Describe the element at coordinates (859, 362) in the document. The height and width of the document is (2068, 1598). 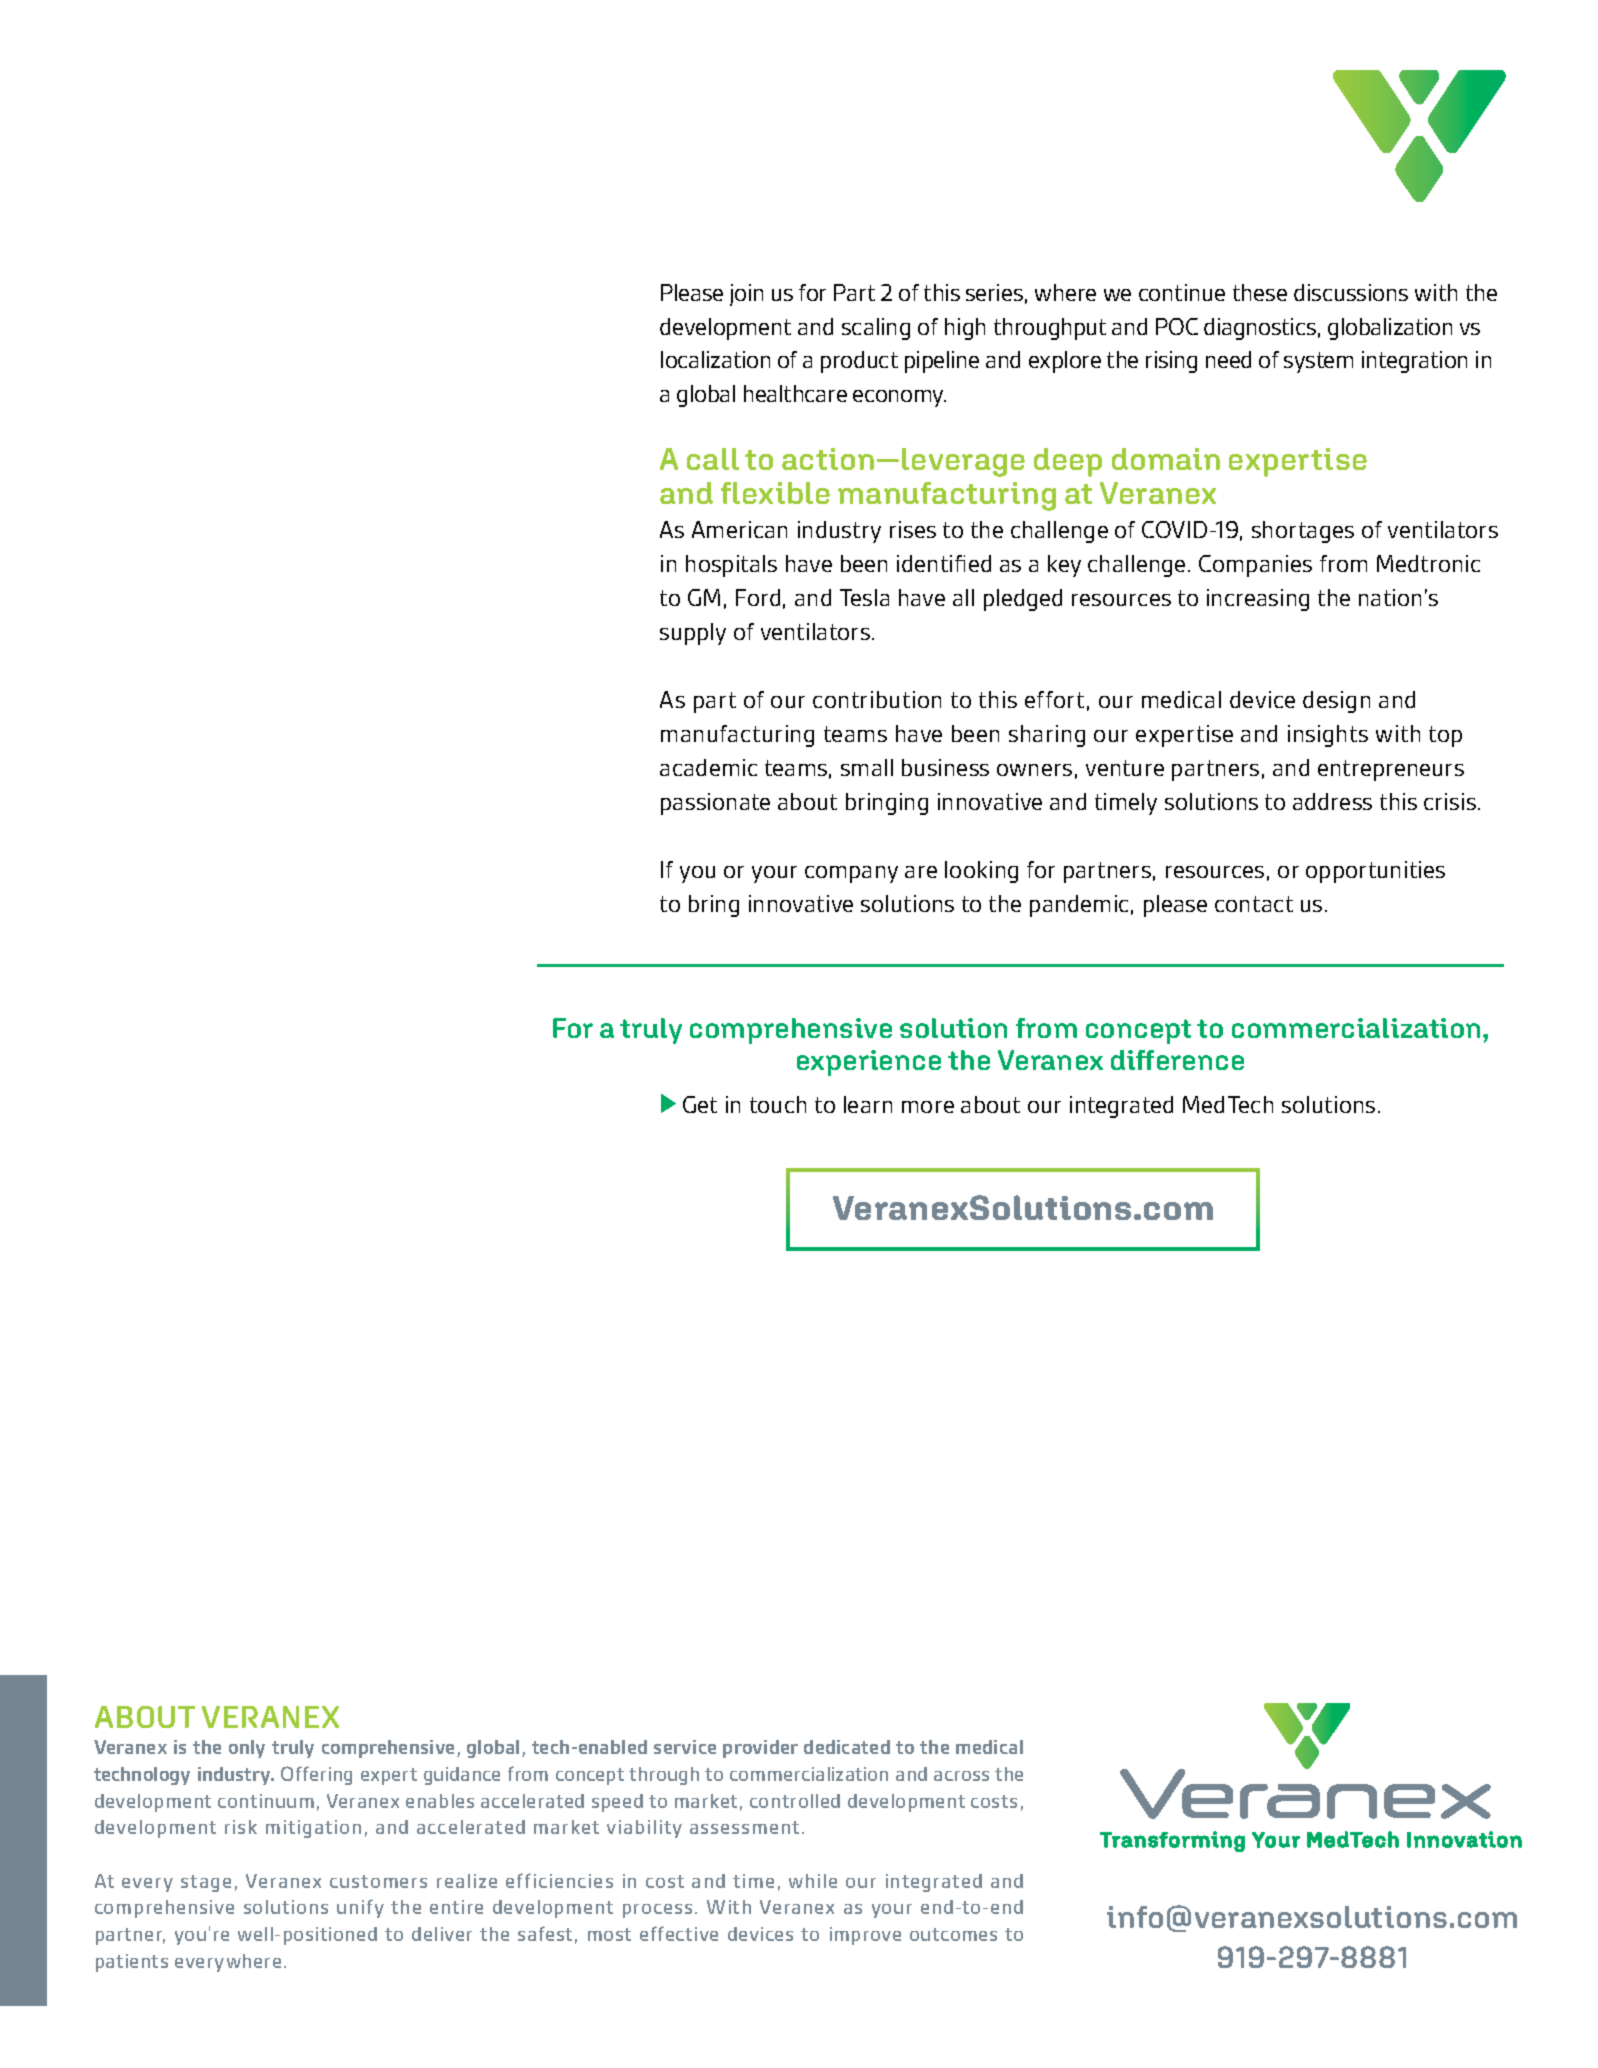
I see `product` at that location.
